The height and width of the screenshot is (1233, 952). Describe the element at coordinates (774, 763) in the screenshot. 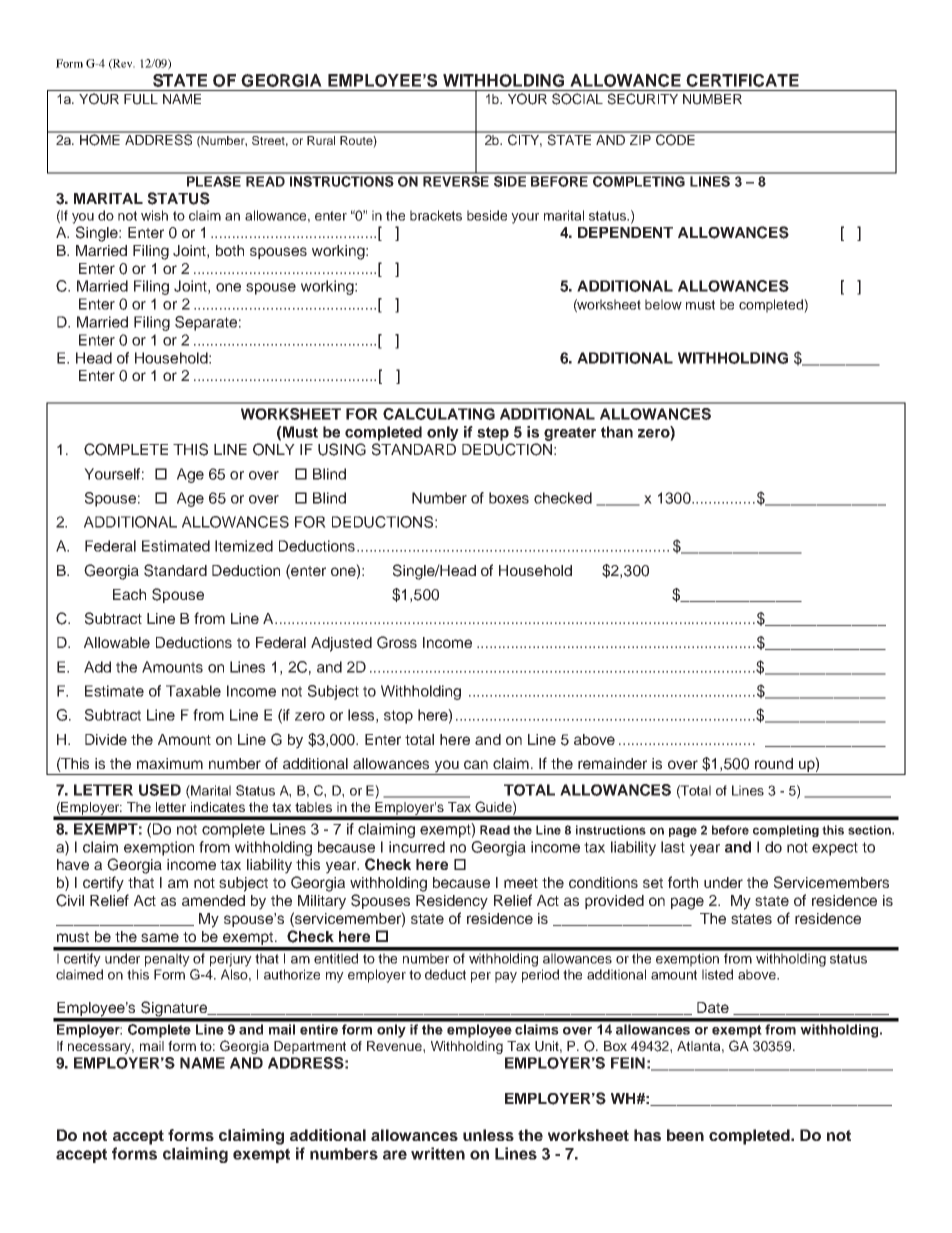

I see `round` at that location.
